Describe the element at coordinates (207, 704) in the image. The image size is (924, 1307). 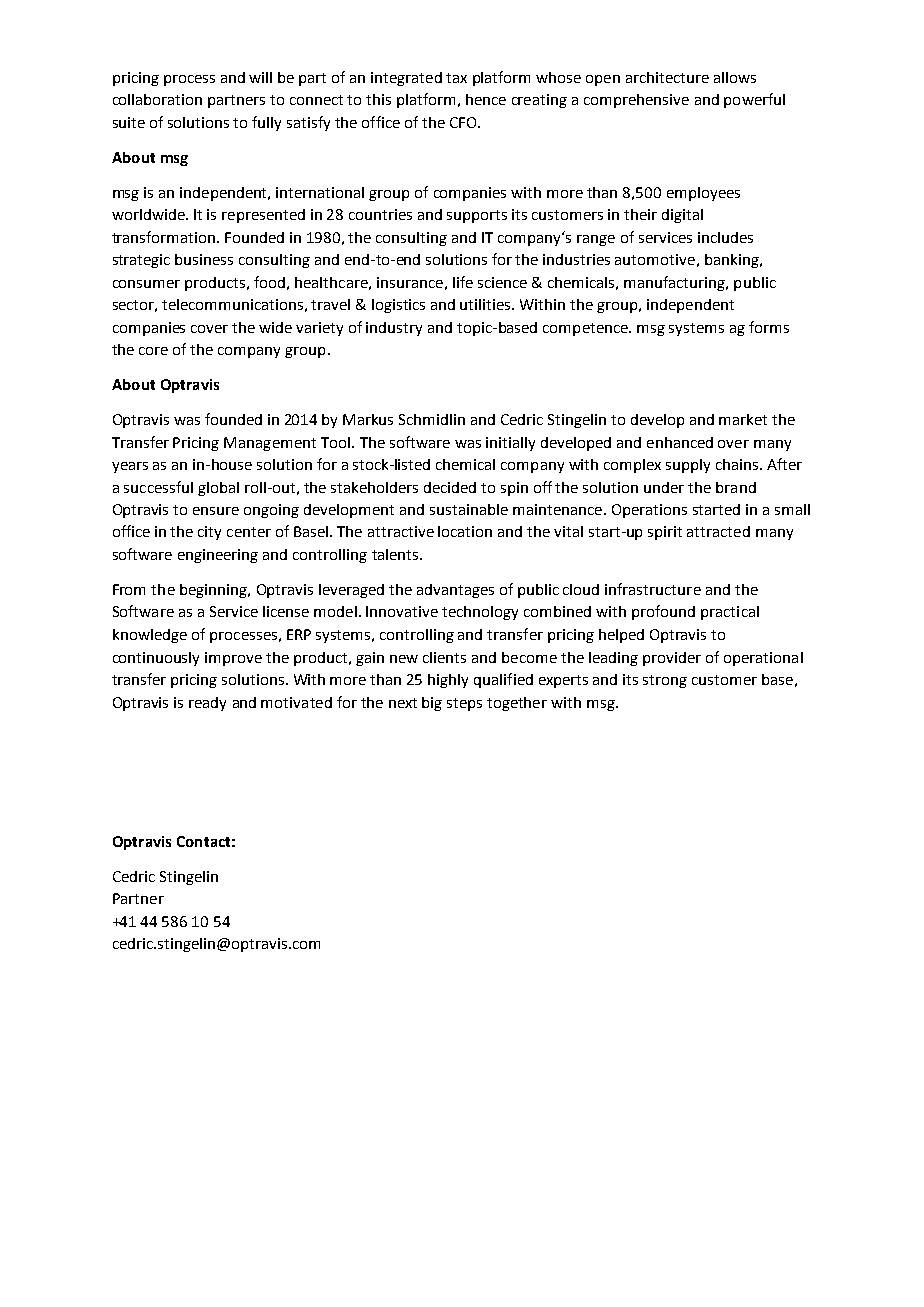
I see `ready` at that location.
